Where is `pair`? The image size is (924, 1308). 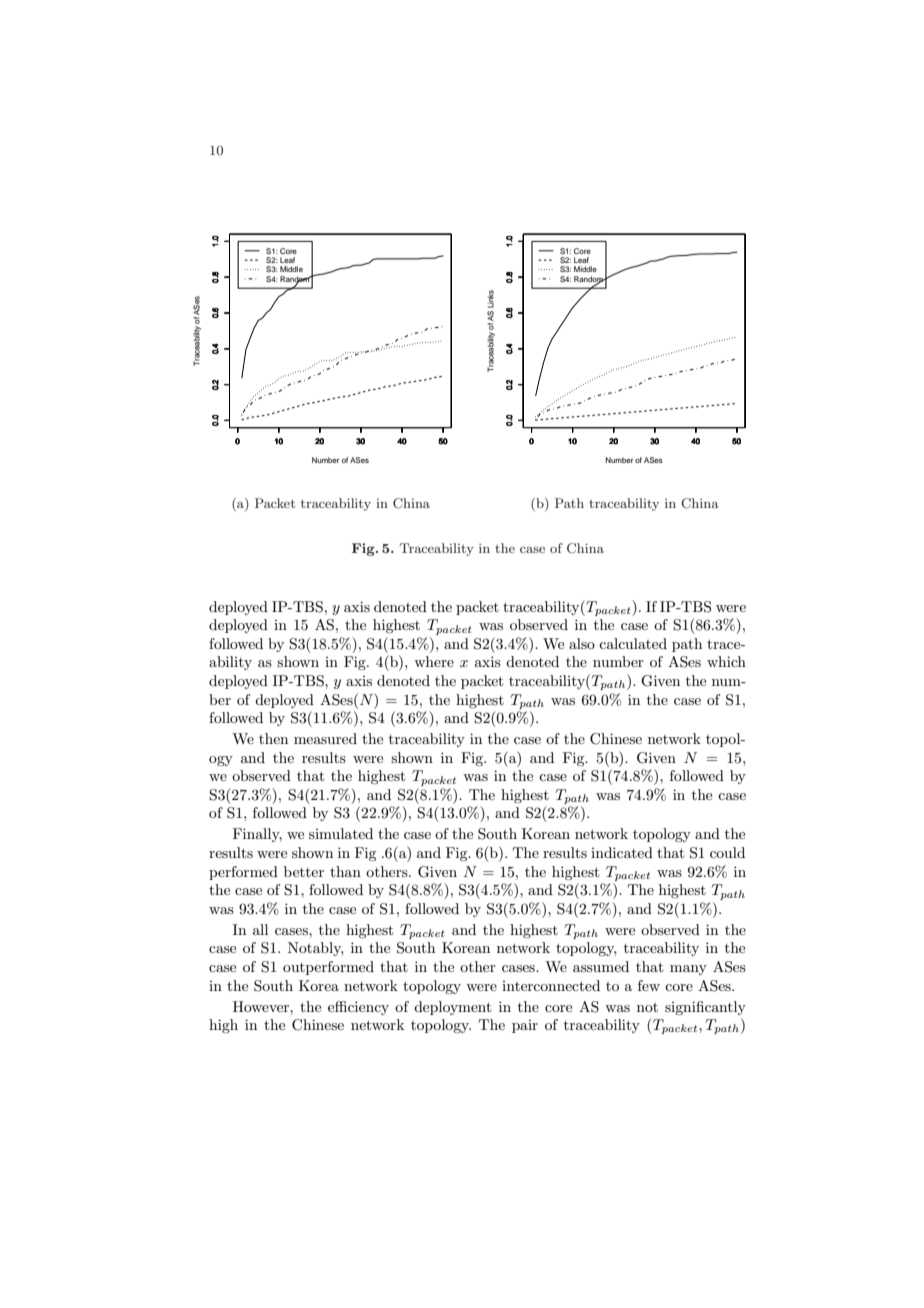 pair is located at coordinates (525, 1026).
